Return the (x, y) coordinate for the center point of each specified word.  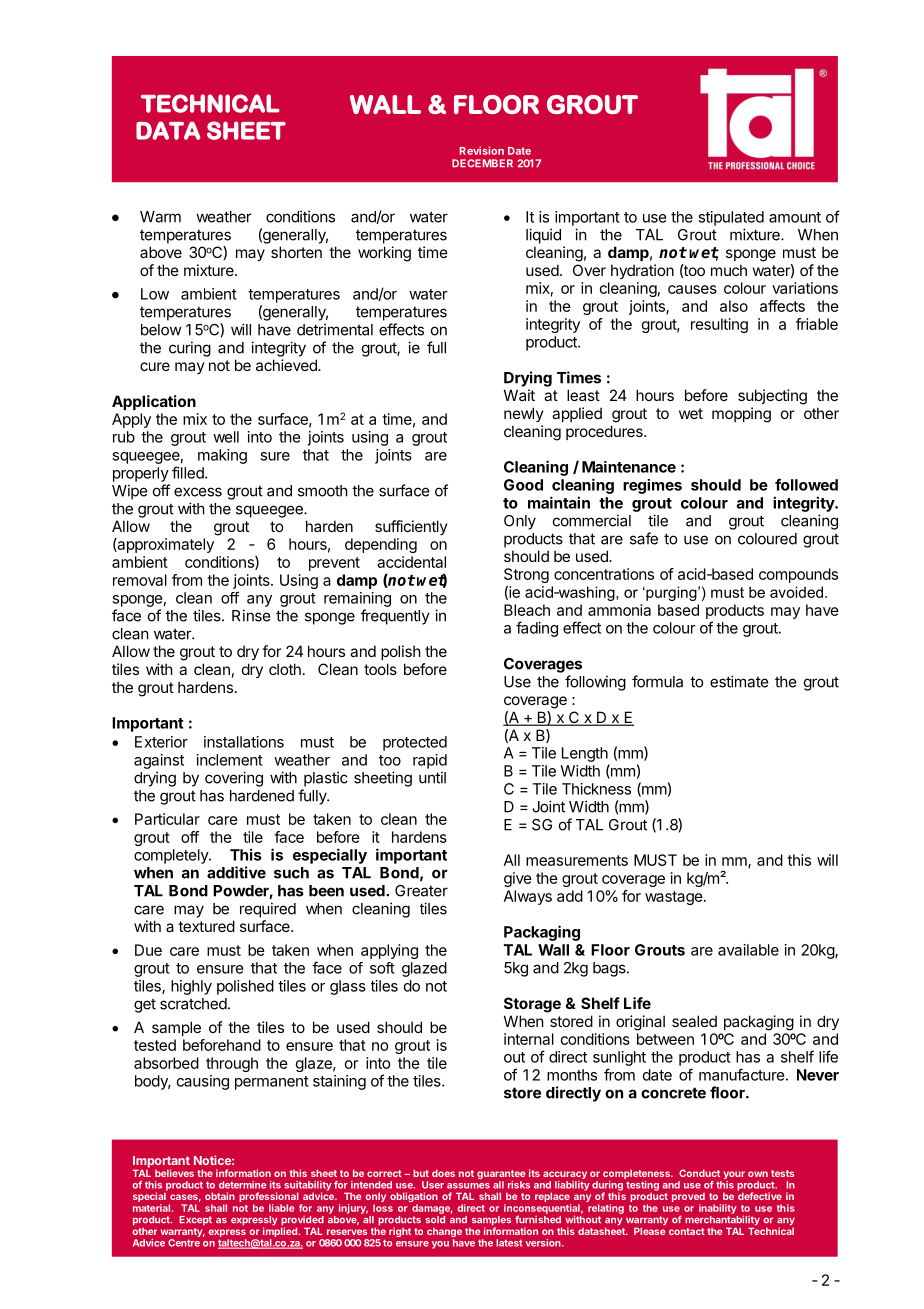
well (226, 437)
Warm (160, 217)
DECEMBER (482, 163)
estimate (739, 681)
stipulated (731, 218)
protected (415, 743)
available (748, 950)
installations (244, 742)
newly (524, 414)
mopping (741, 415)
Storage (532, 1005)
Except (195, 1220)
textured (206, 926)
